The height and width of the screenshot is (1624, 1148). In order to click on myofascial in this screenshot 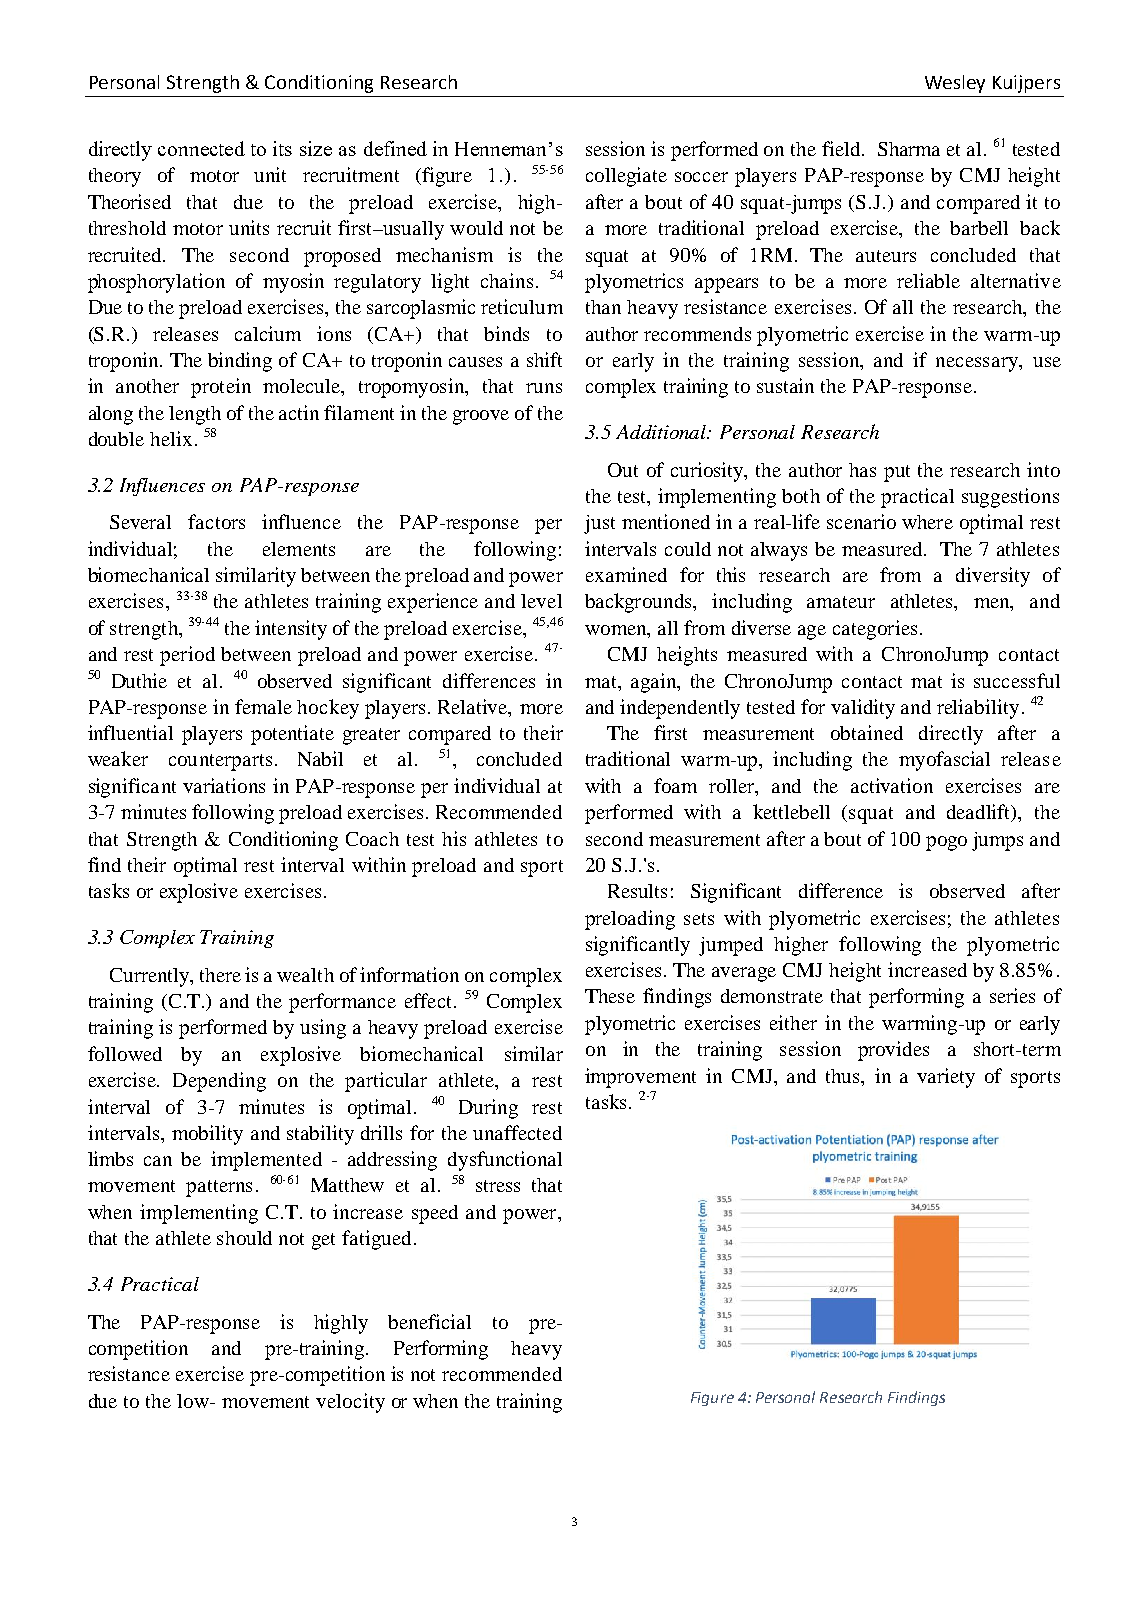, I will do `click(944, 761)`.
